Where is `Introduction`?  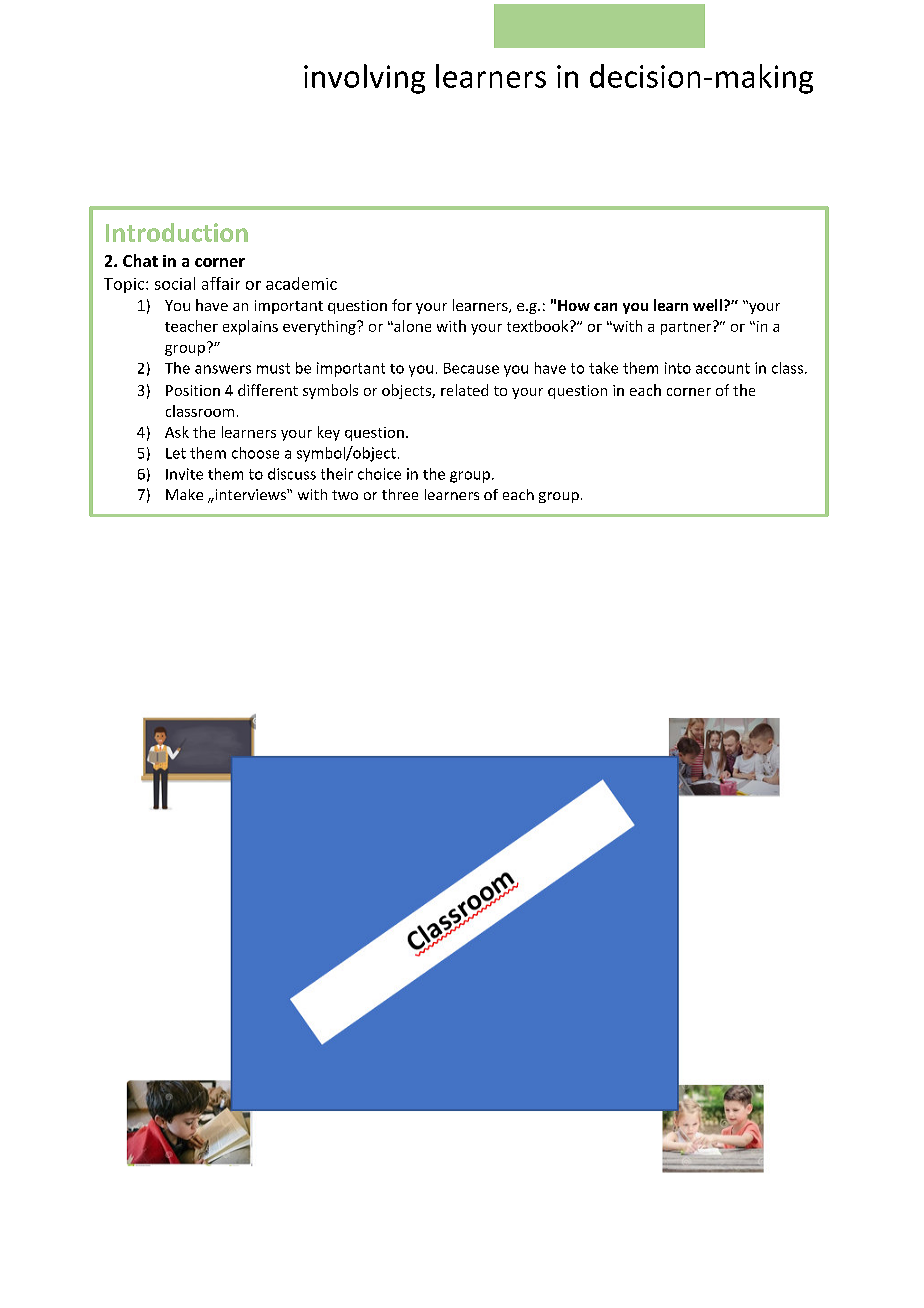 Introduction is located at coordinates (177, 232).
